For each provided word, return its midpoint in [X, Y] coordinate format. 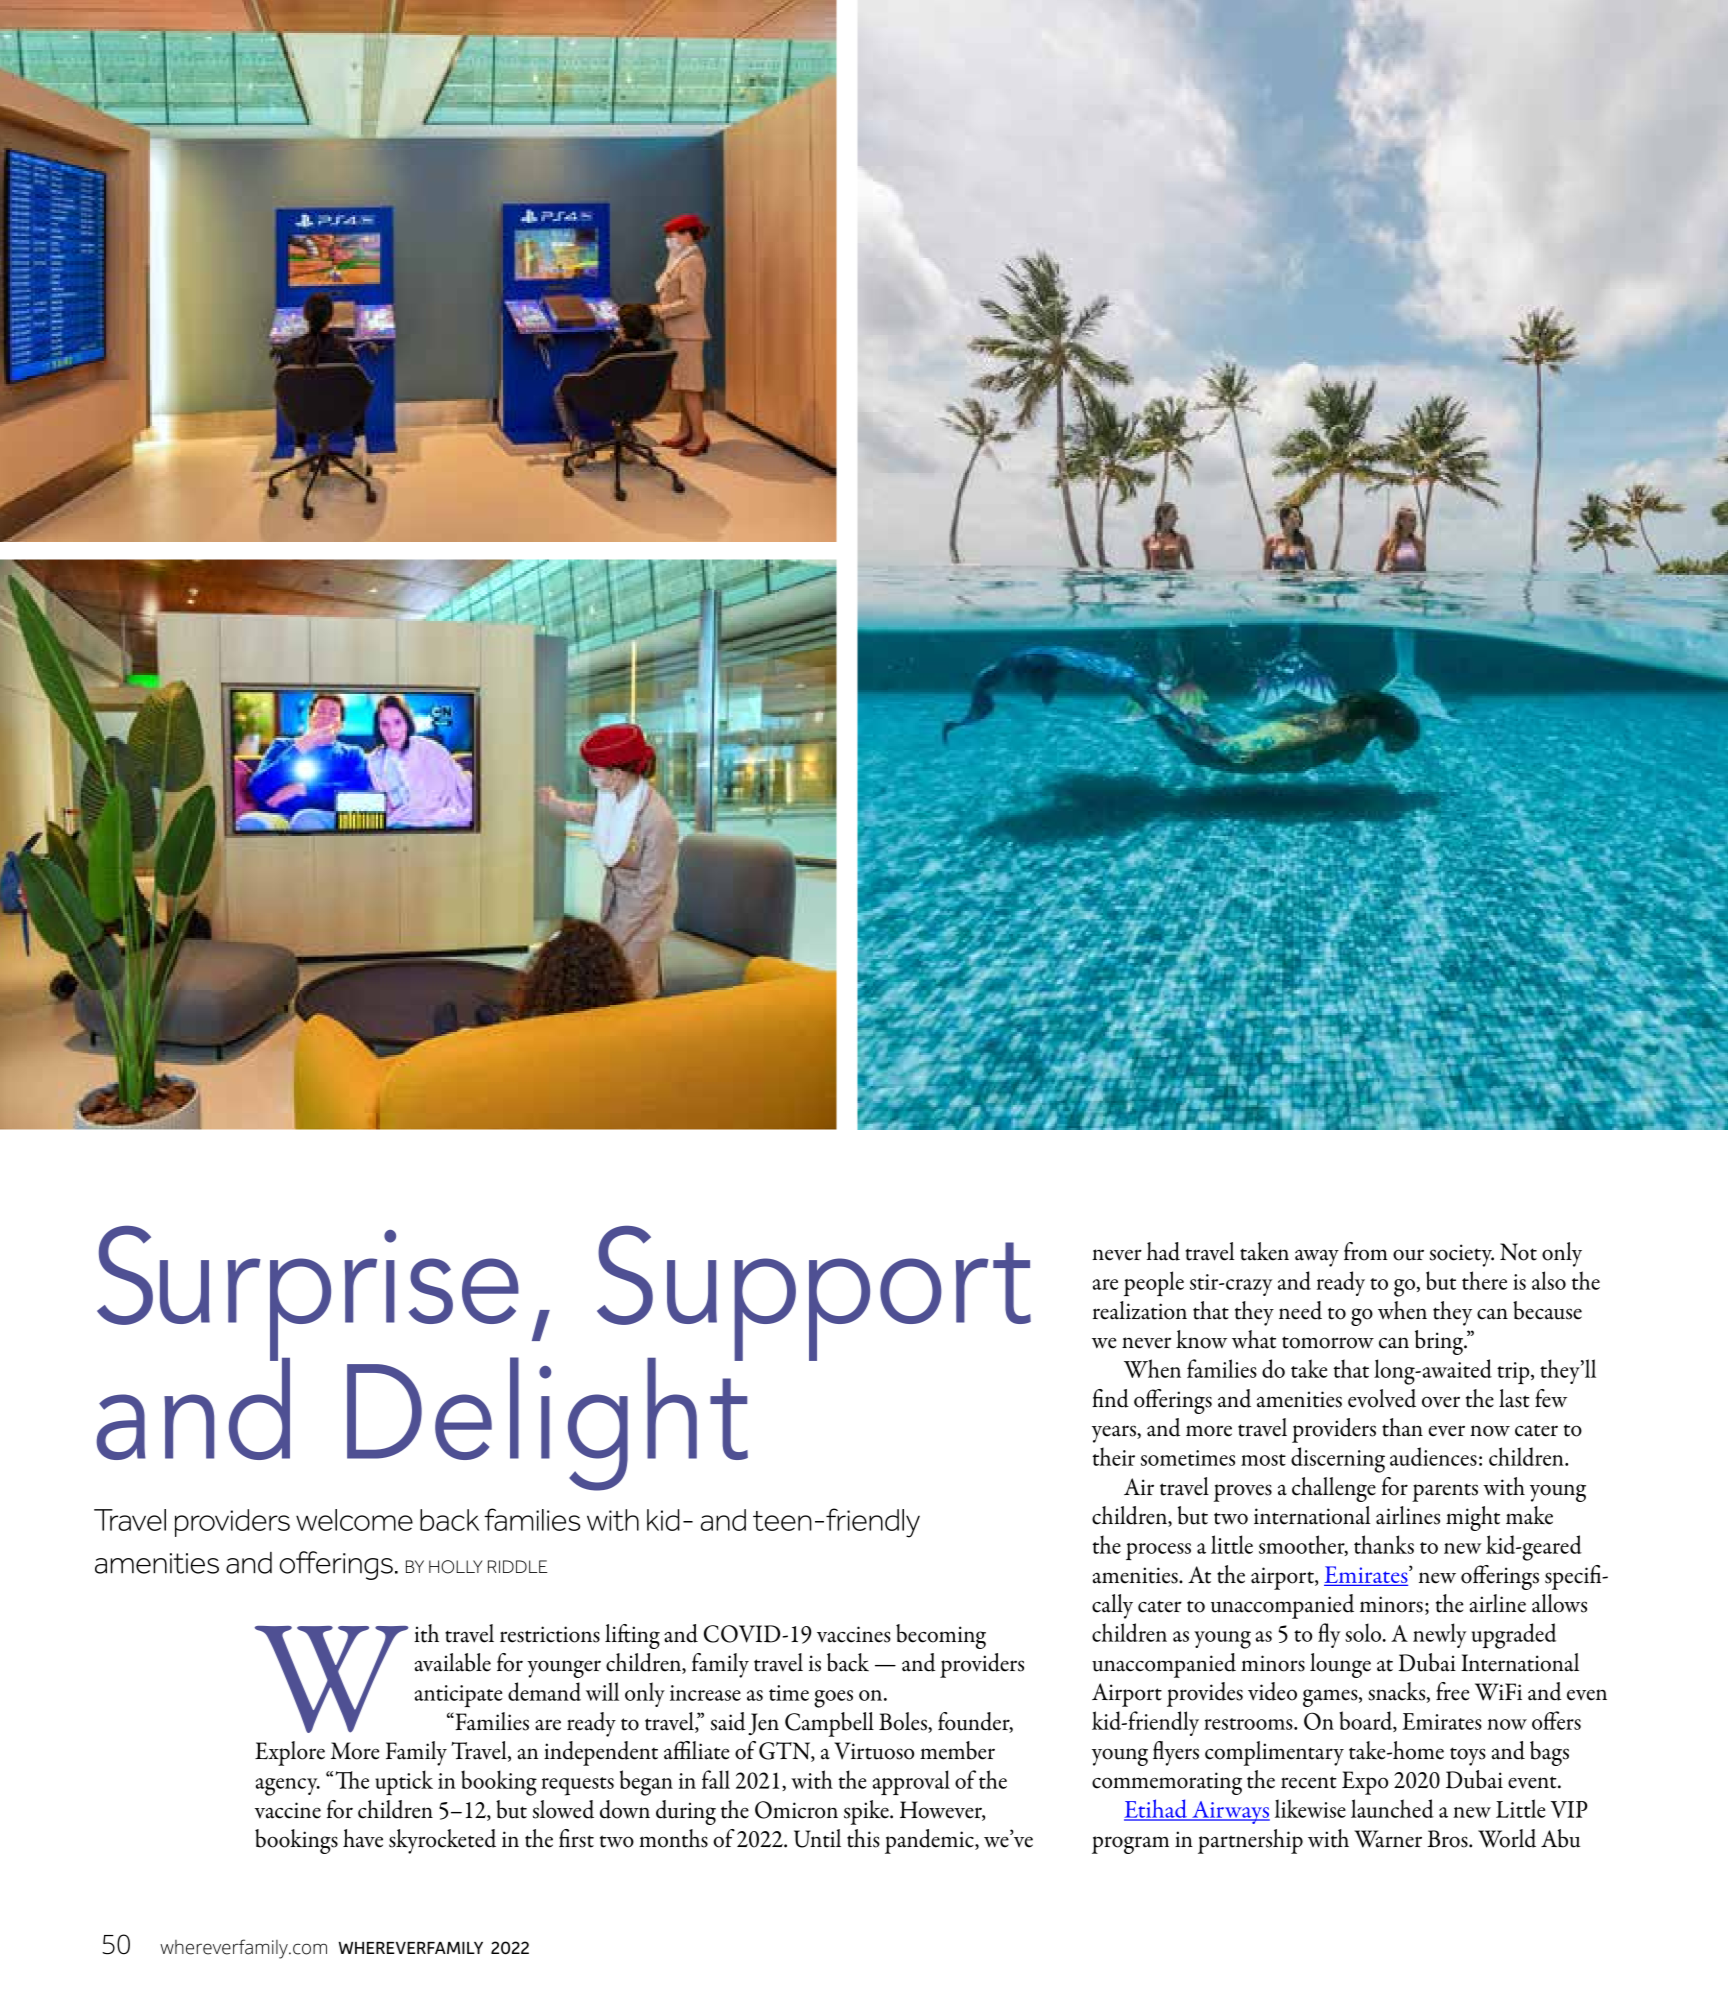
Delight [547, 1423]
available [453, 1662]
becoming [941, 1636]
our [1408, 1255]
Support [814, 1294]
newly [1439, 1635]
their [1113, 1456]
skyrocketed [442, 1841]
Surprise [308, 1294]
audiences [1433, 1456]
